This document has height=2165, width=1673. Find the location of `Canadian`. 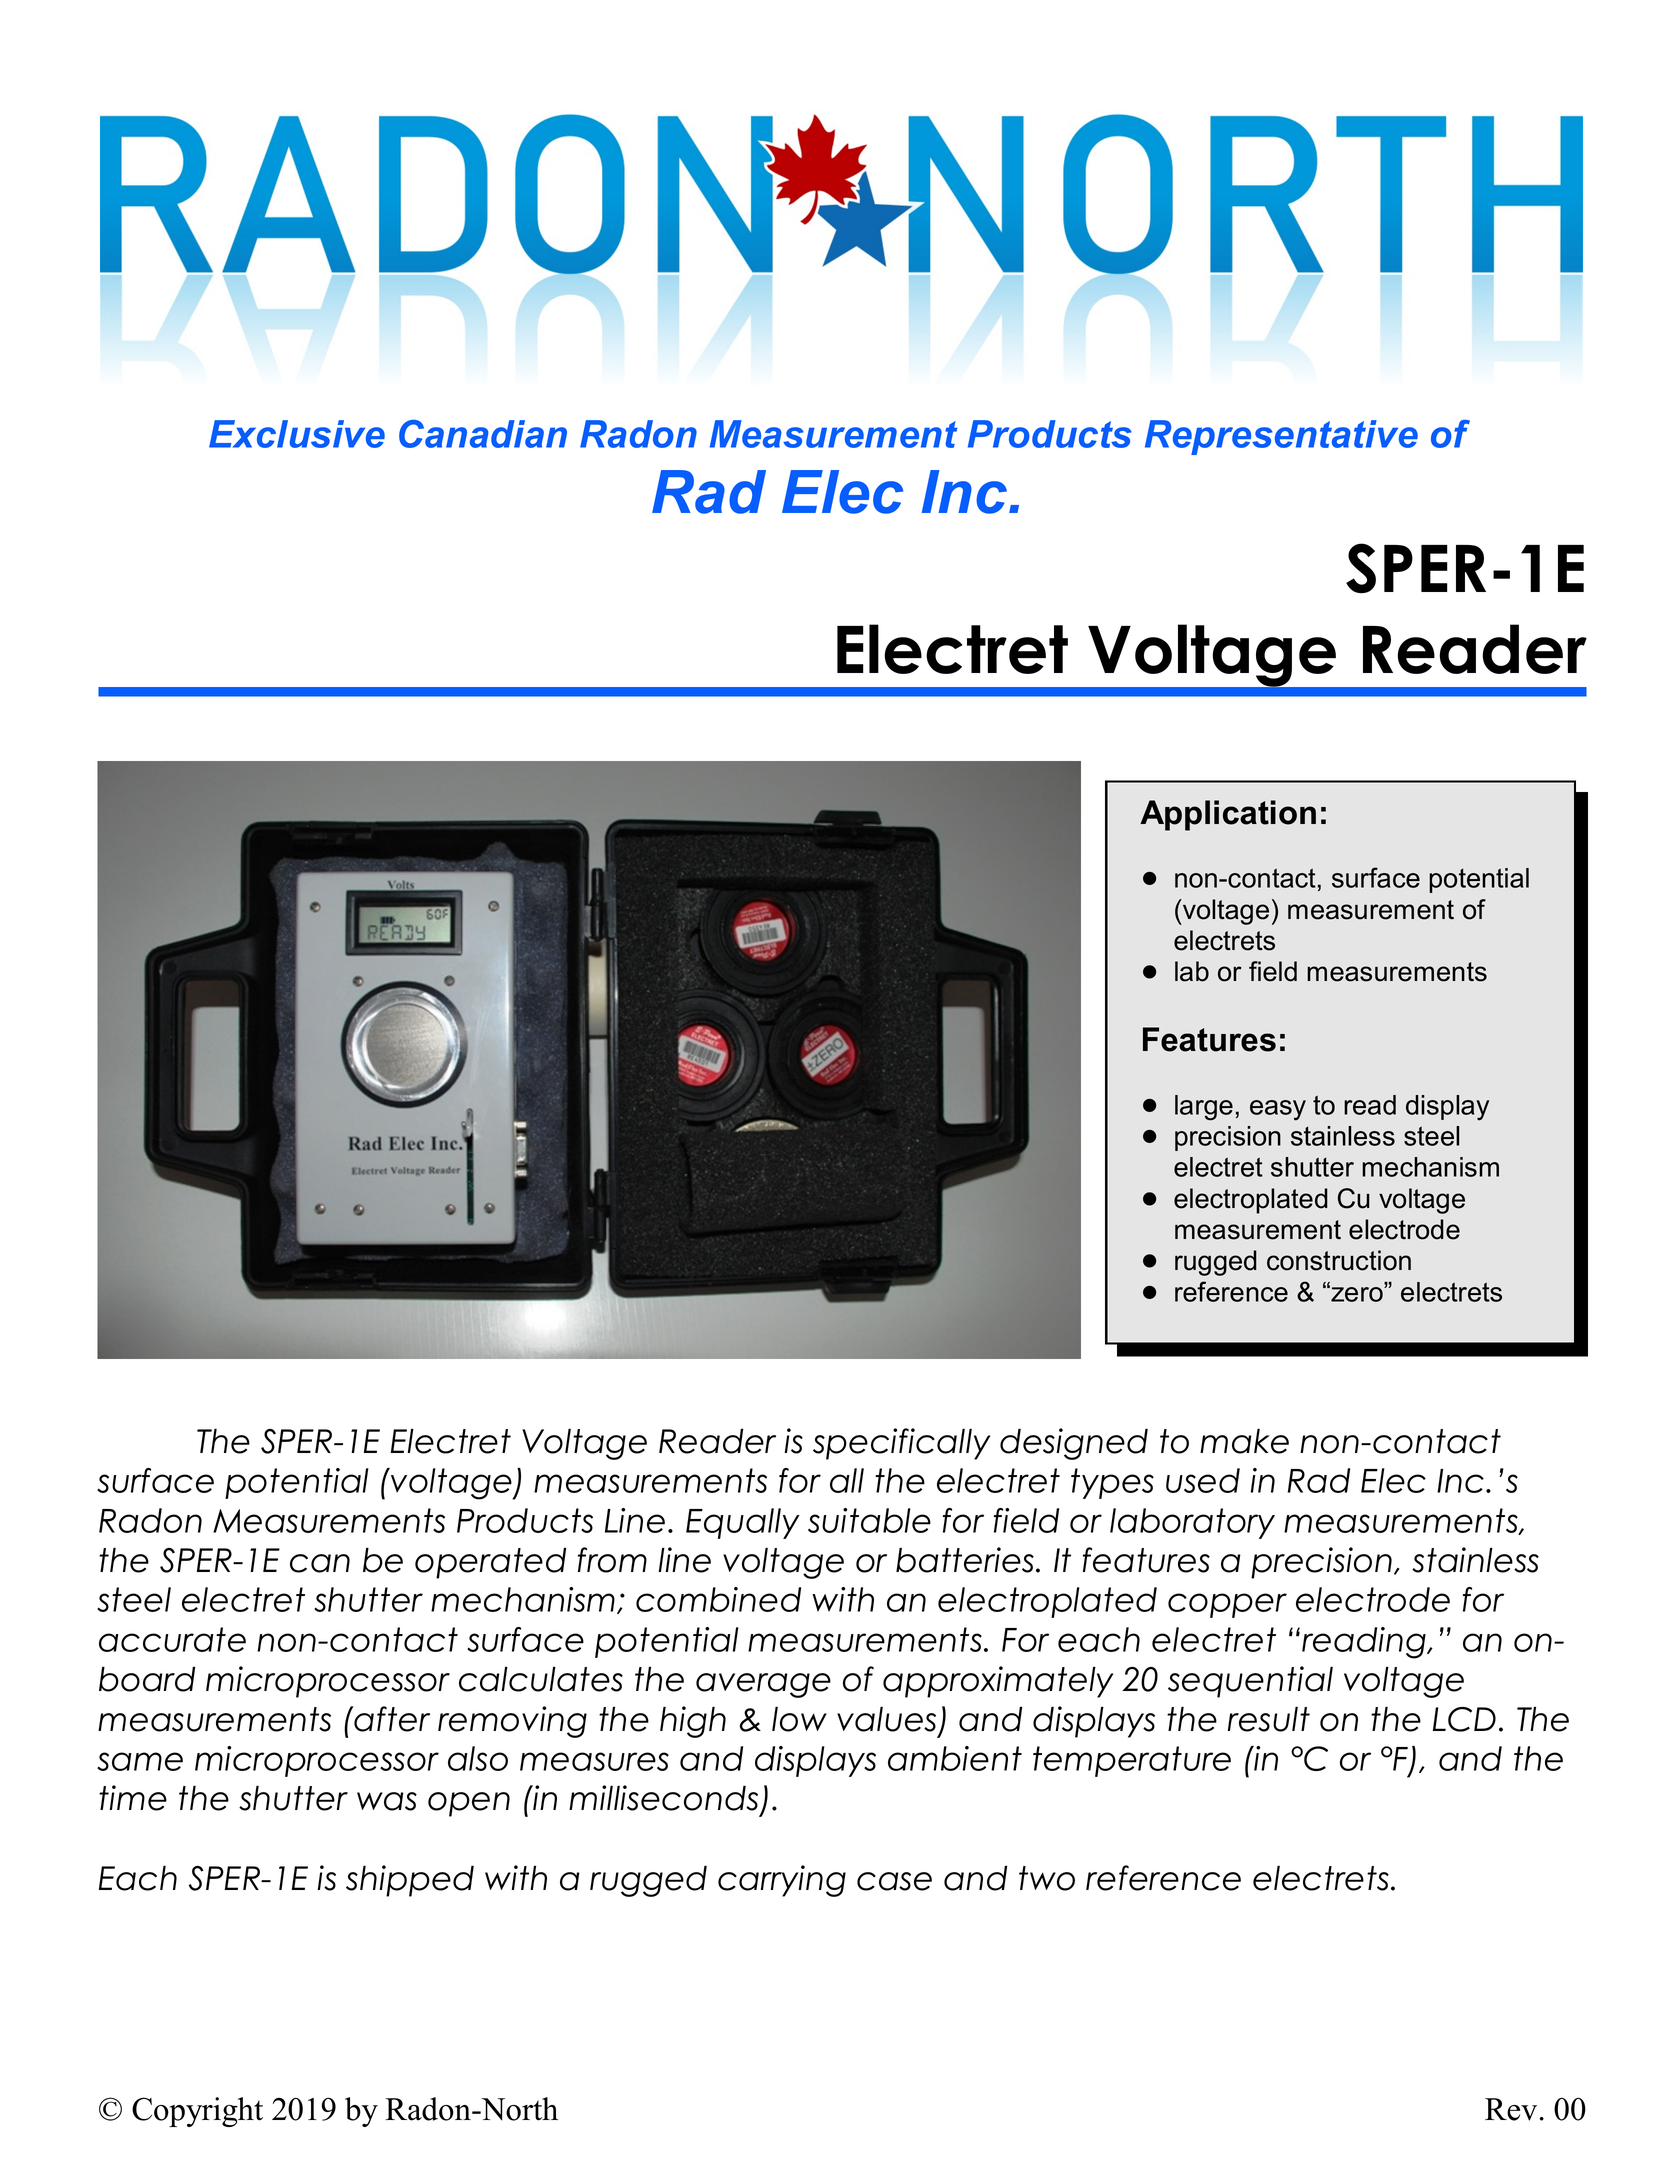

Canadian is located at coordinates (483, 434).
